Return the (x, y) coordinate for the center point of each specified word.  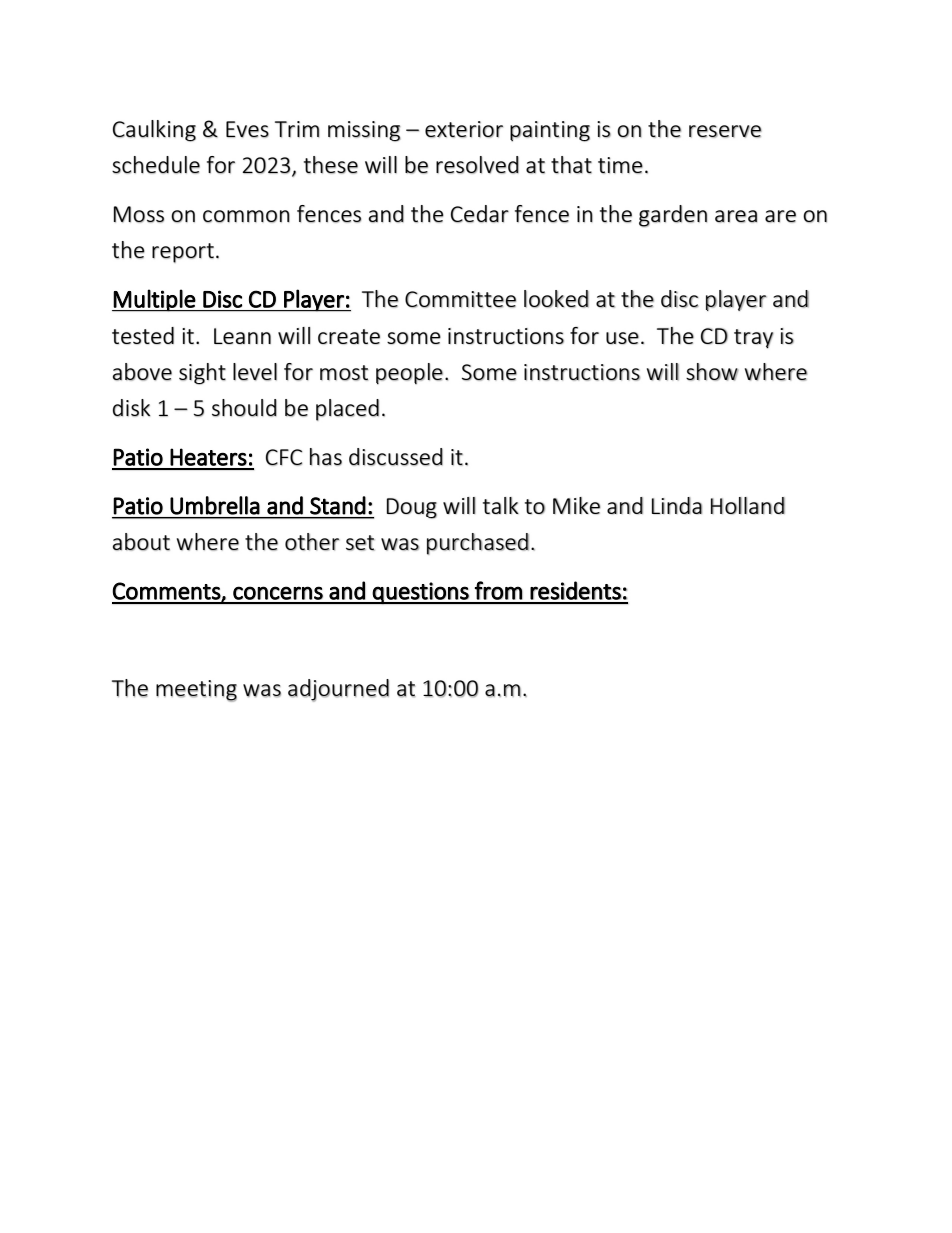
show (712, 372)
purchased (478, 544)
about (141, 542)
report (183, 253)
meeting (196, 691)
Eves (247, 129)
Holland (748, 505)
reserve (725, 131)
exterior (464, 129)
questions (421, 593)
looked (556, 299)
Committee (460, 299)
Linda (677, 505)
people (409, 373)
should (244, 408)
